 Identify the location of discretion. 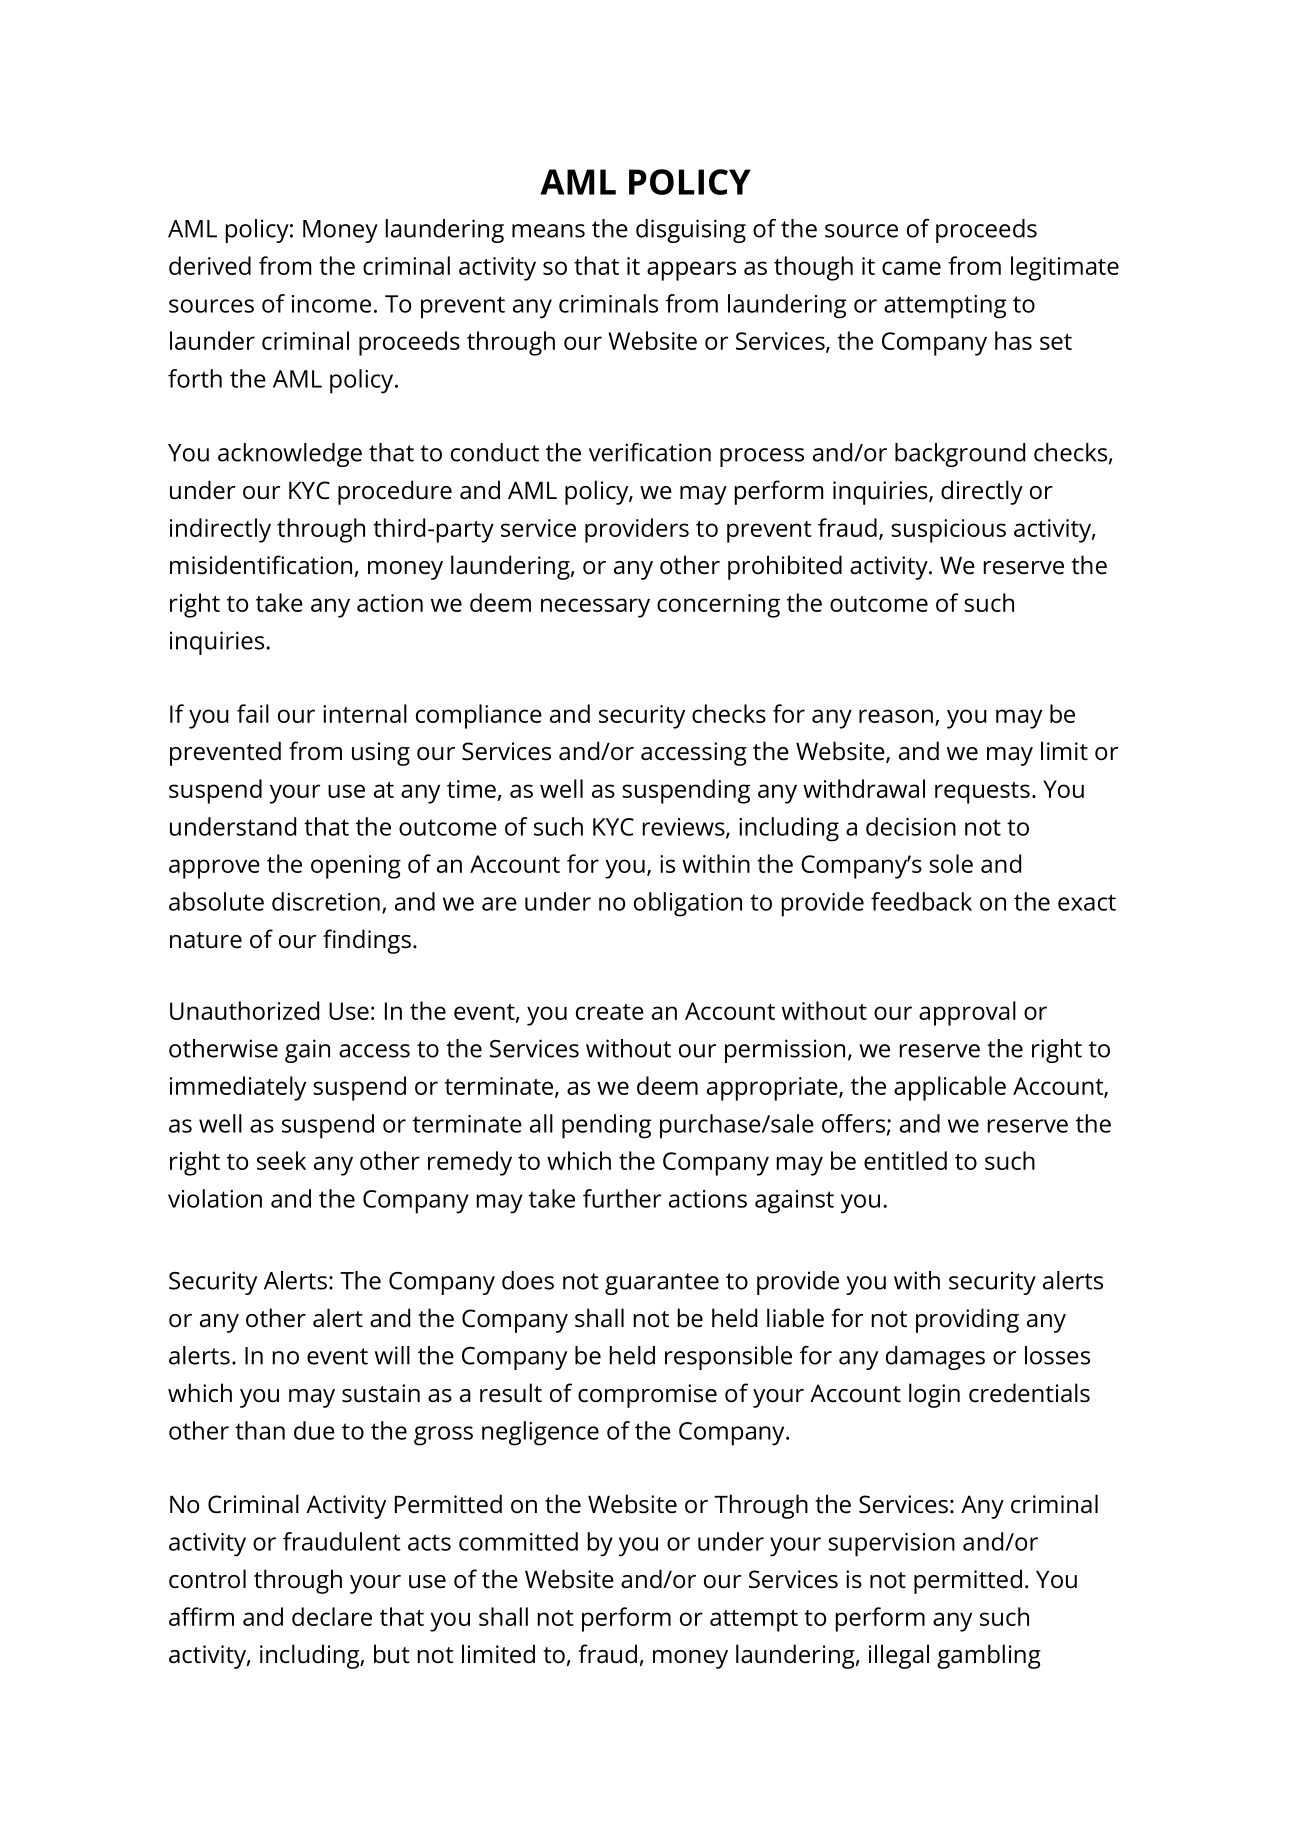
(326, 901).
